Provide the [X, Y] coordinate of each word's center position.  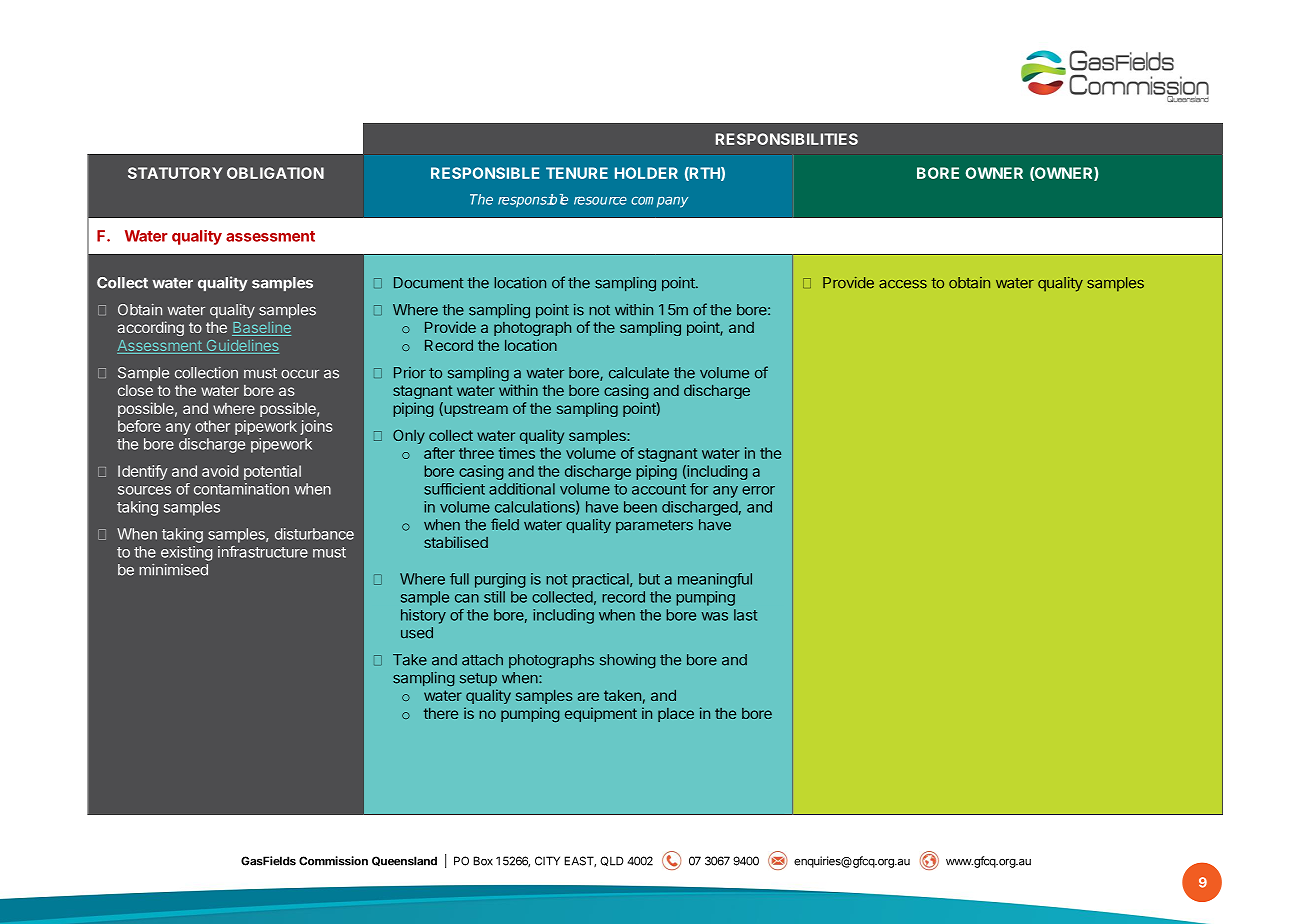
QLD [612, 861]
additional [522, 489]
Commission [333, 861]
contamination [241, 489]
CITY [547, 861]
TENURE [577, 173]
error [758, 490]
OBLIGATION [275, 173]
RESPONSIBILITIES [787, 139]
